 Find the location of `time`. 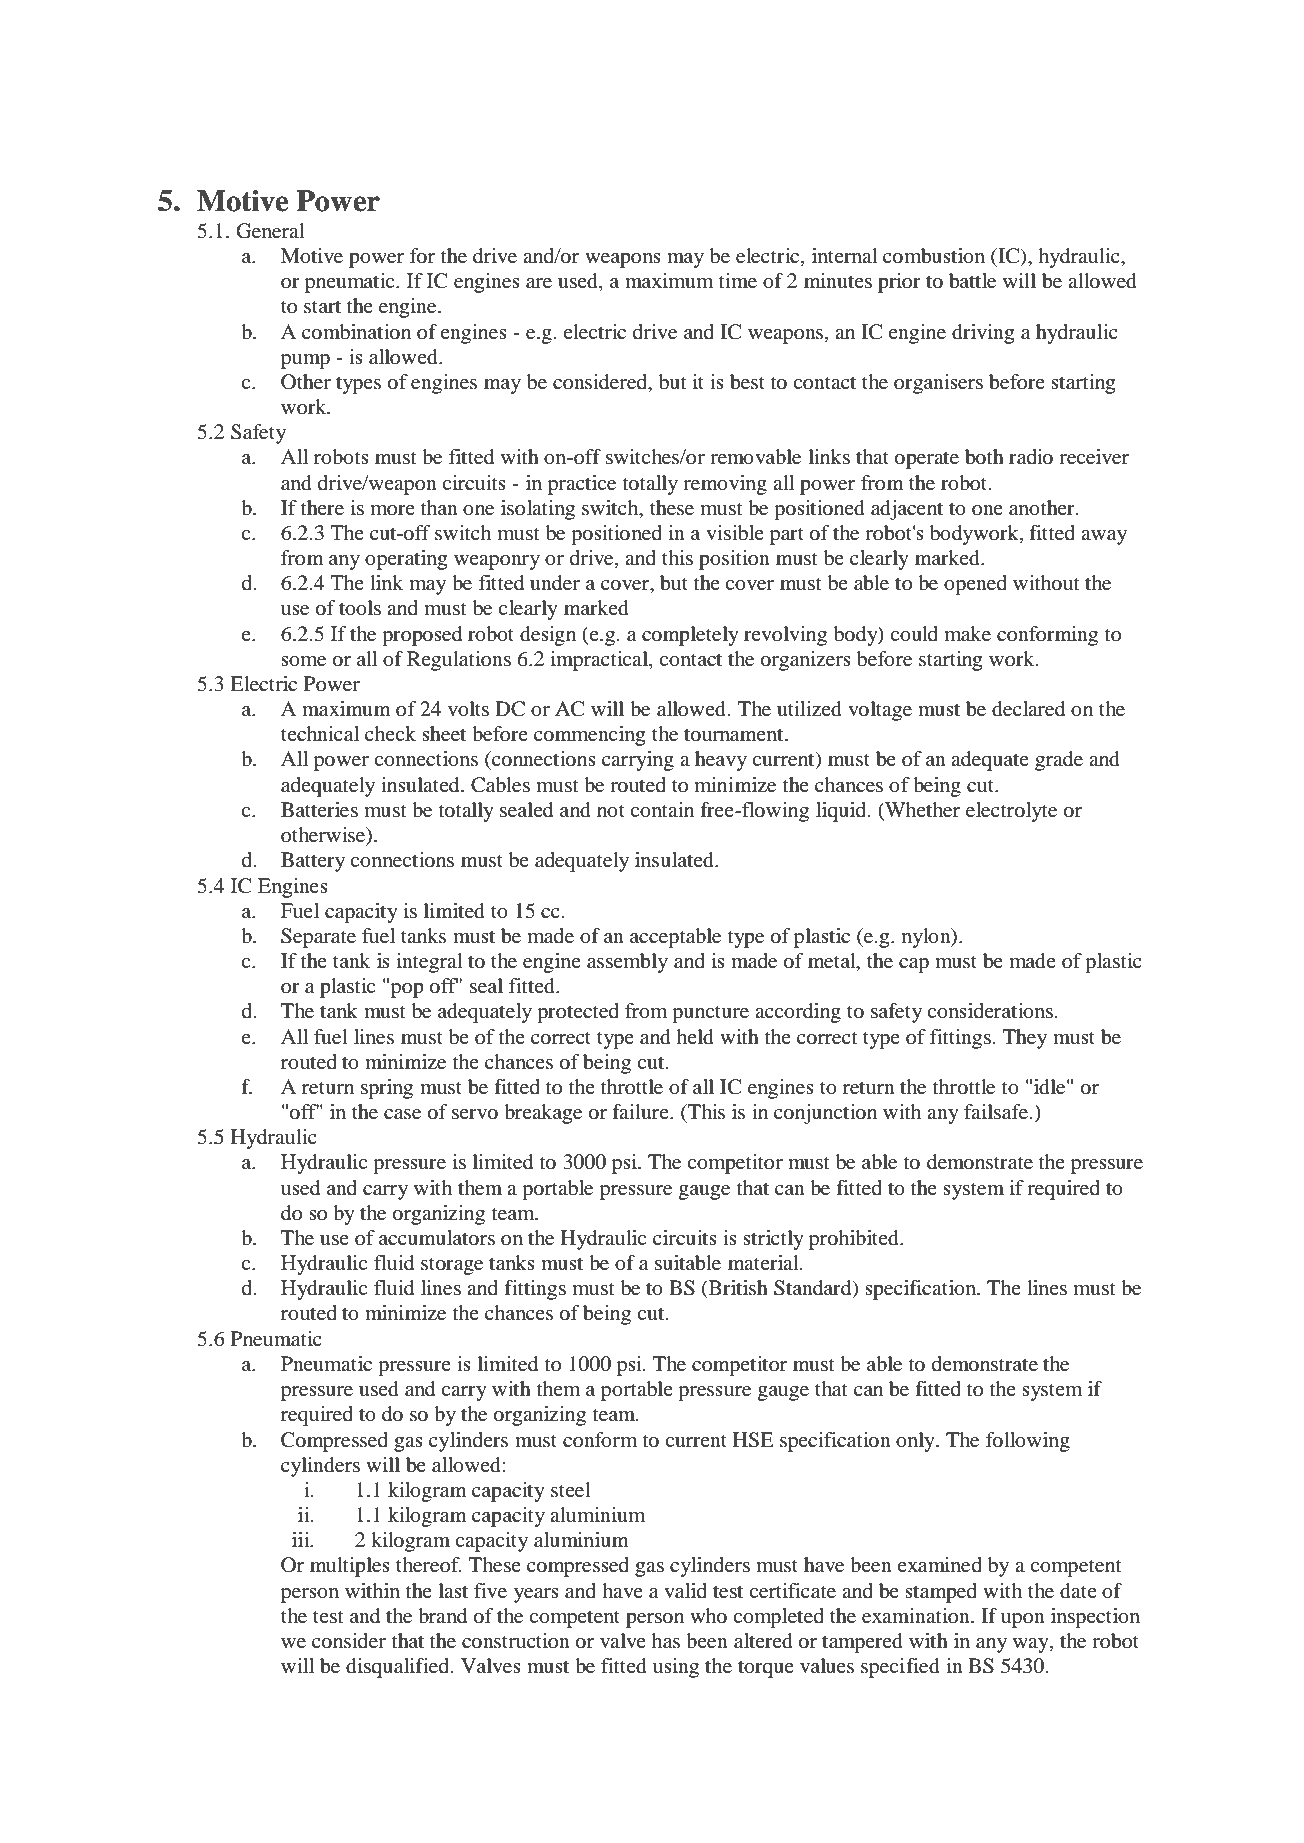

time is located at coordinates (738, 281).
